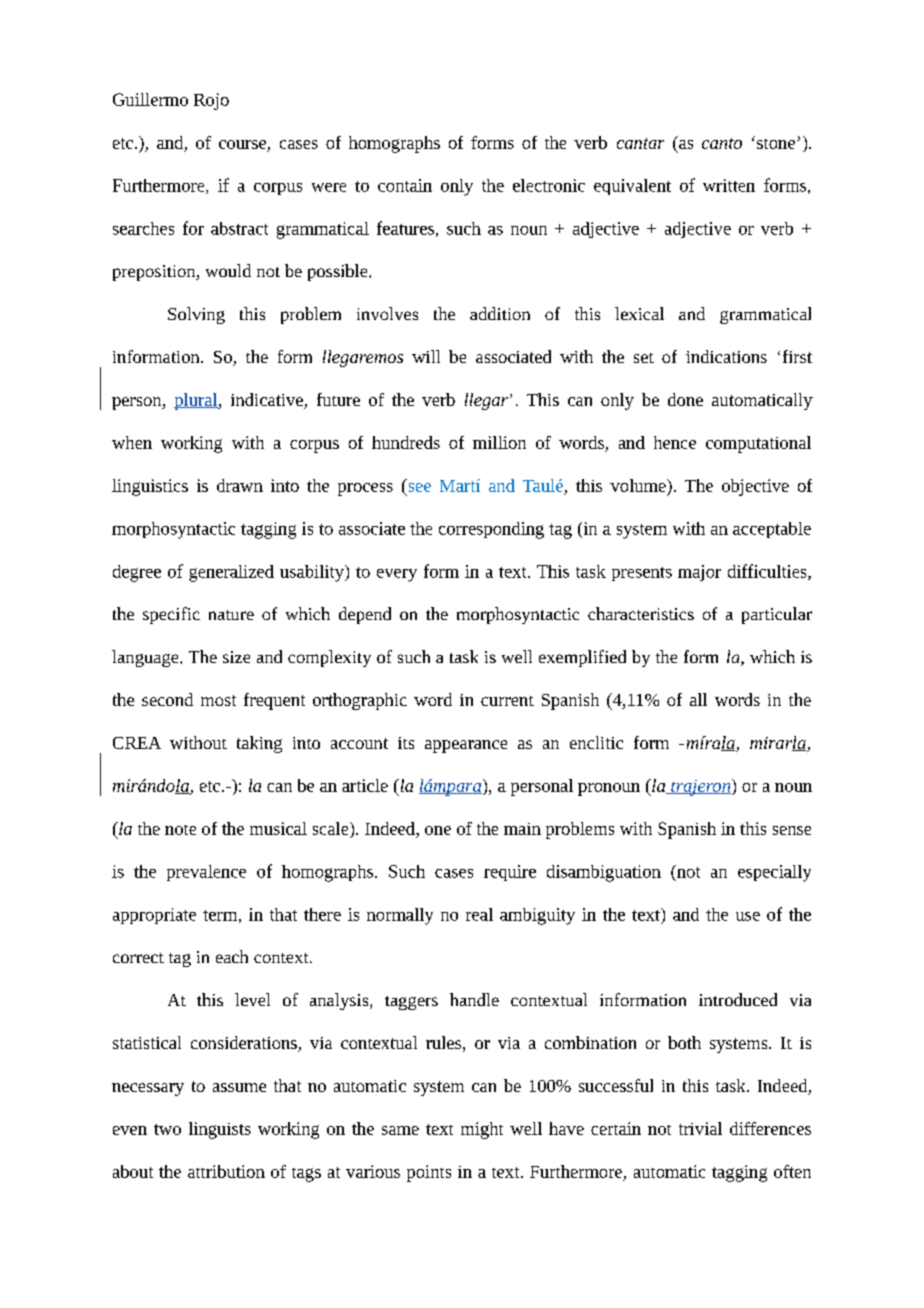 This image has width=924, height=1308. I want to click on note, so click(180, 830).
